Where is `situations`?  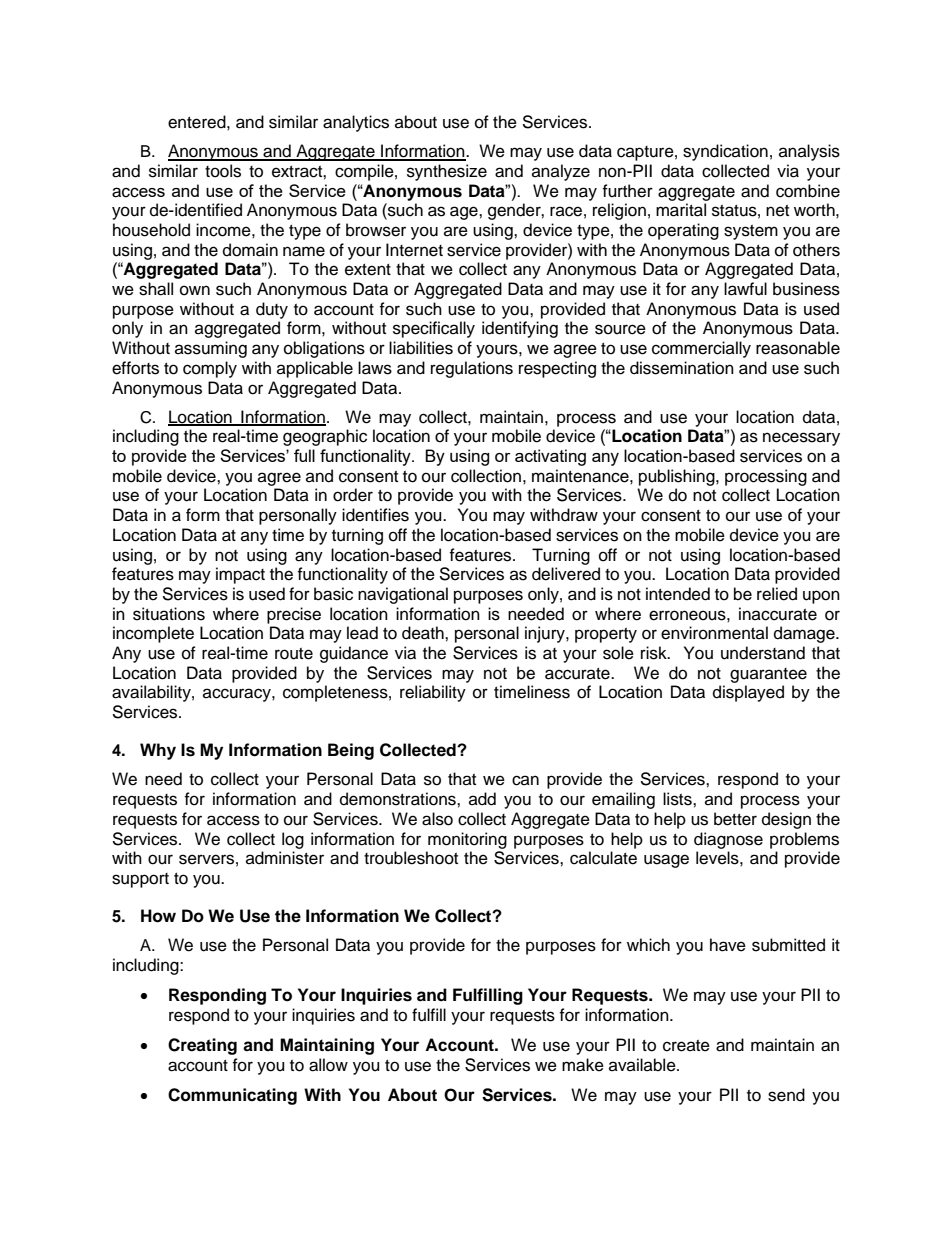 situations is located at coordinates (169, 614).
